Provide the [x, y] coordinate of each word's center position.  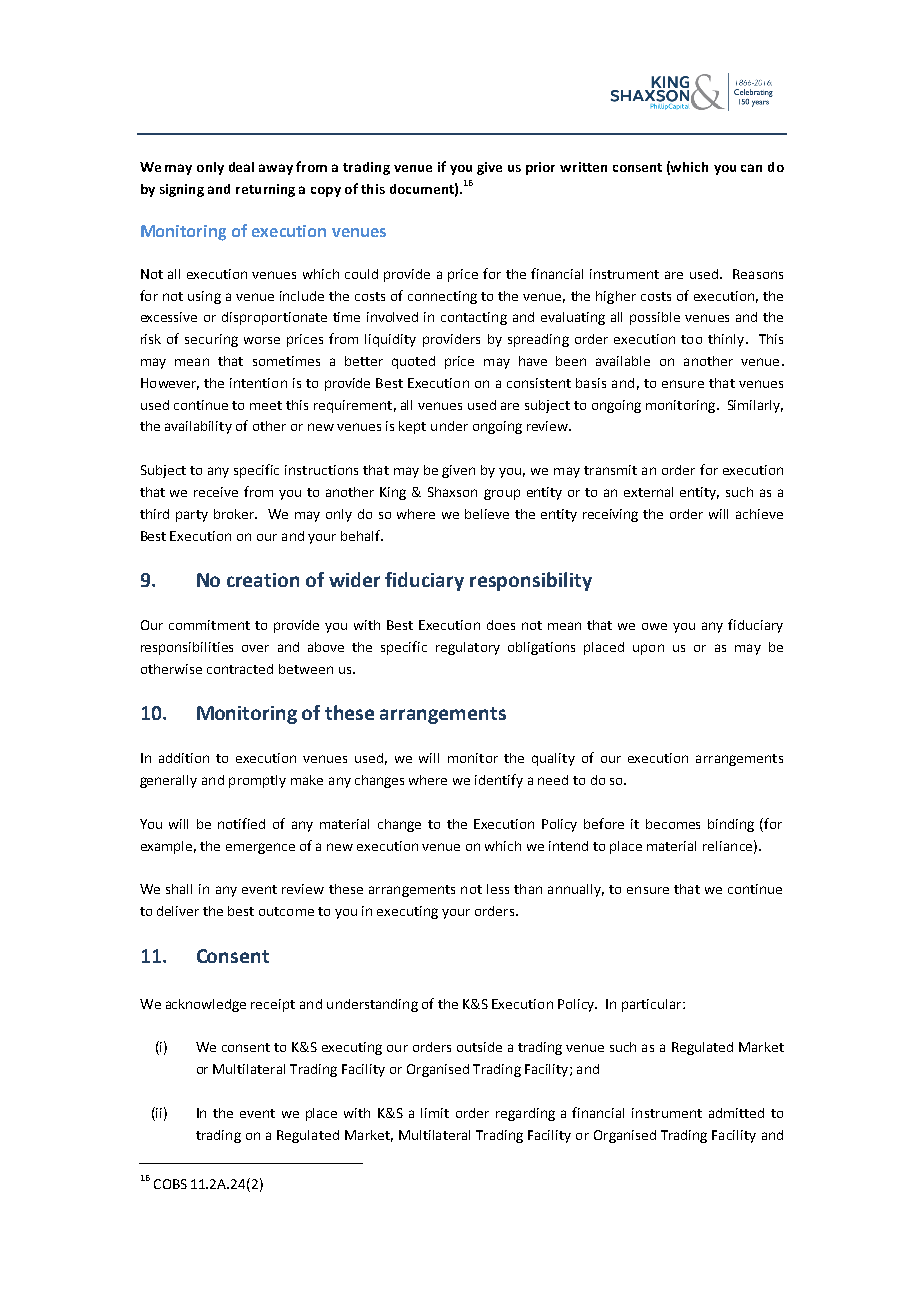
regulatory [468, 648]
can [751, 168]
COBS [170, 1184]
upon [648, 649]
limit [435, 1113]
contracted [240, 669]
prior [540, 168]
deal [241, 167]
